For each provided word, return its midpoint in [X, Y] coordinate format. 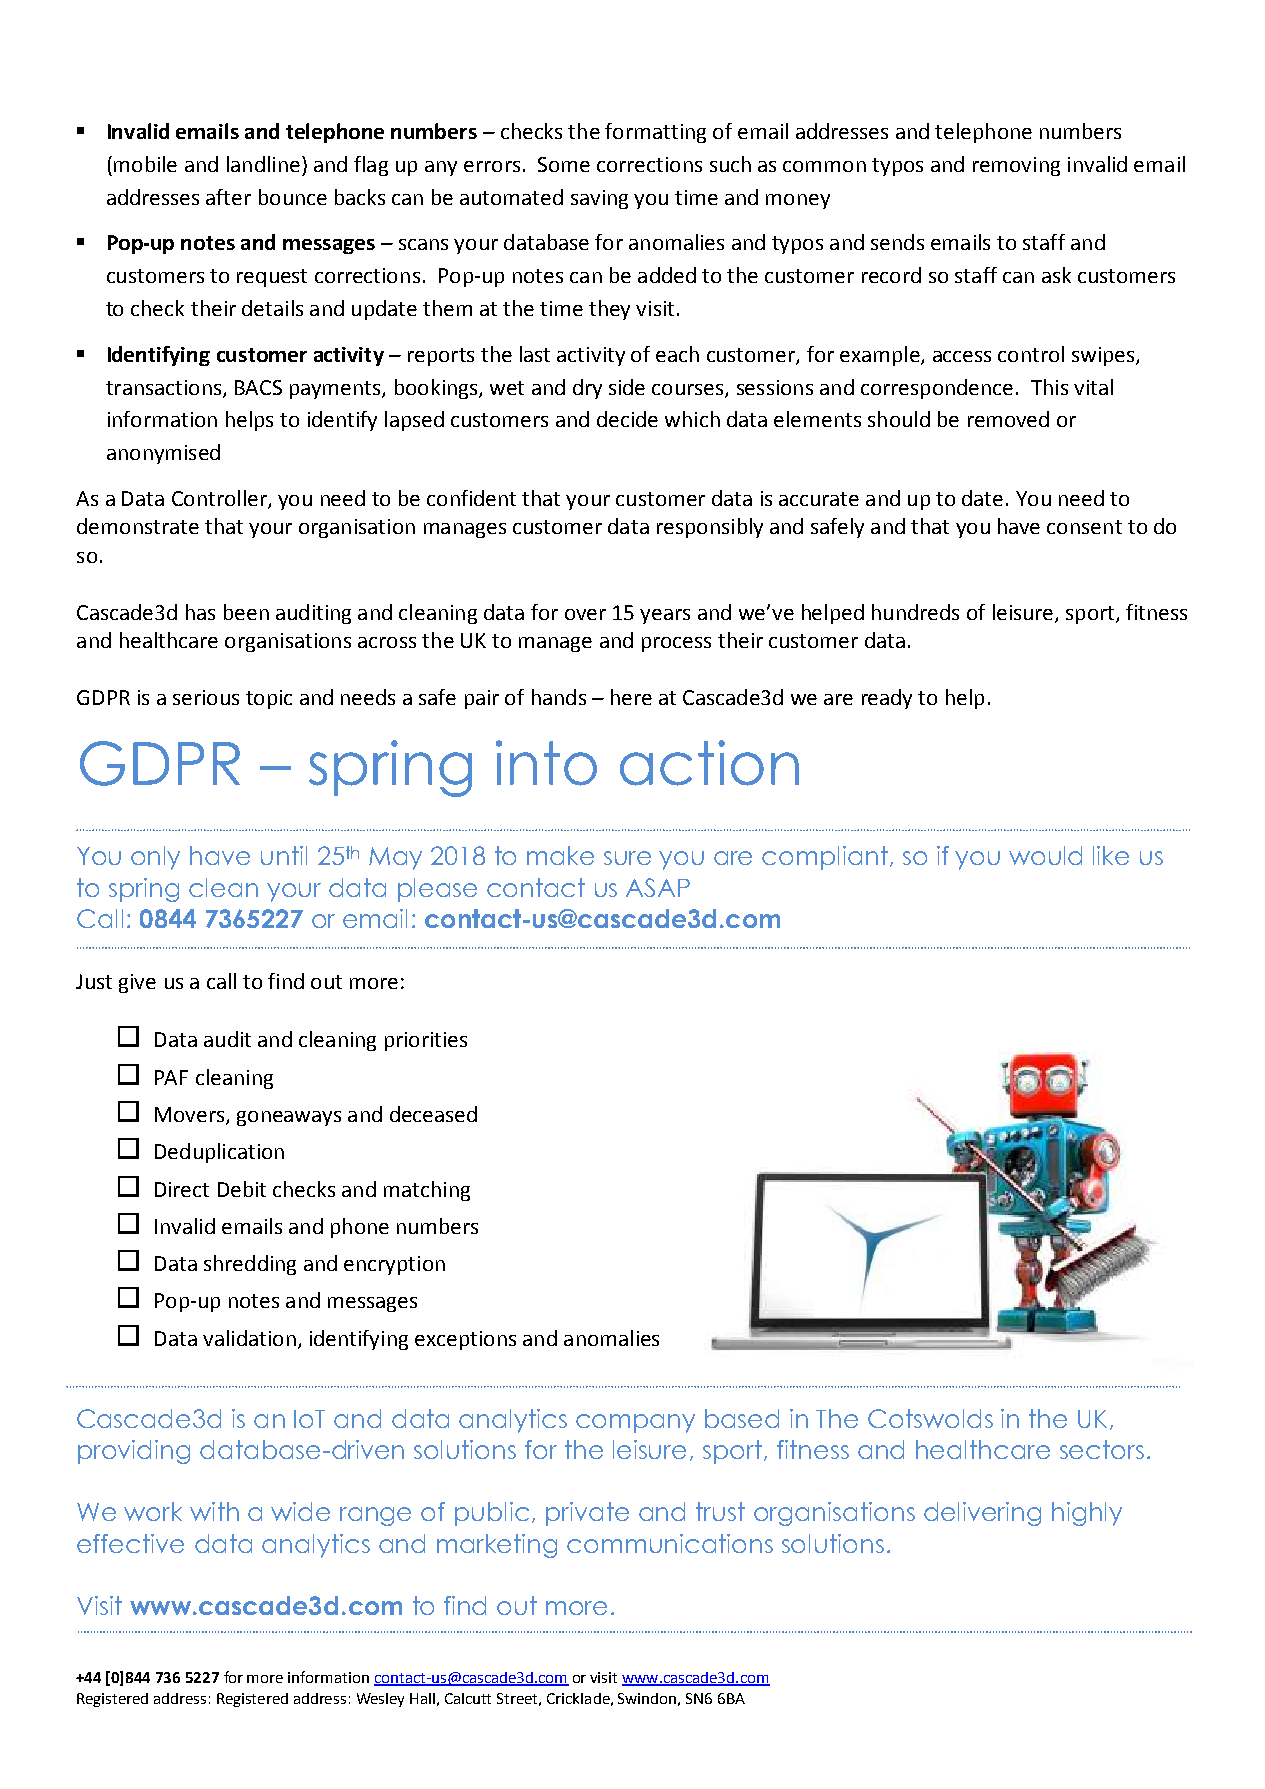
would [1045, 855]
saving [599, 199]
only [155, 858]
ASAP [658, 887]
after [228, 197]
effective [130, 1543]
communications [670, 1543]
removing [1016, 166]
